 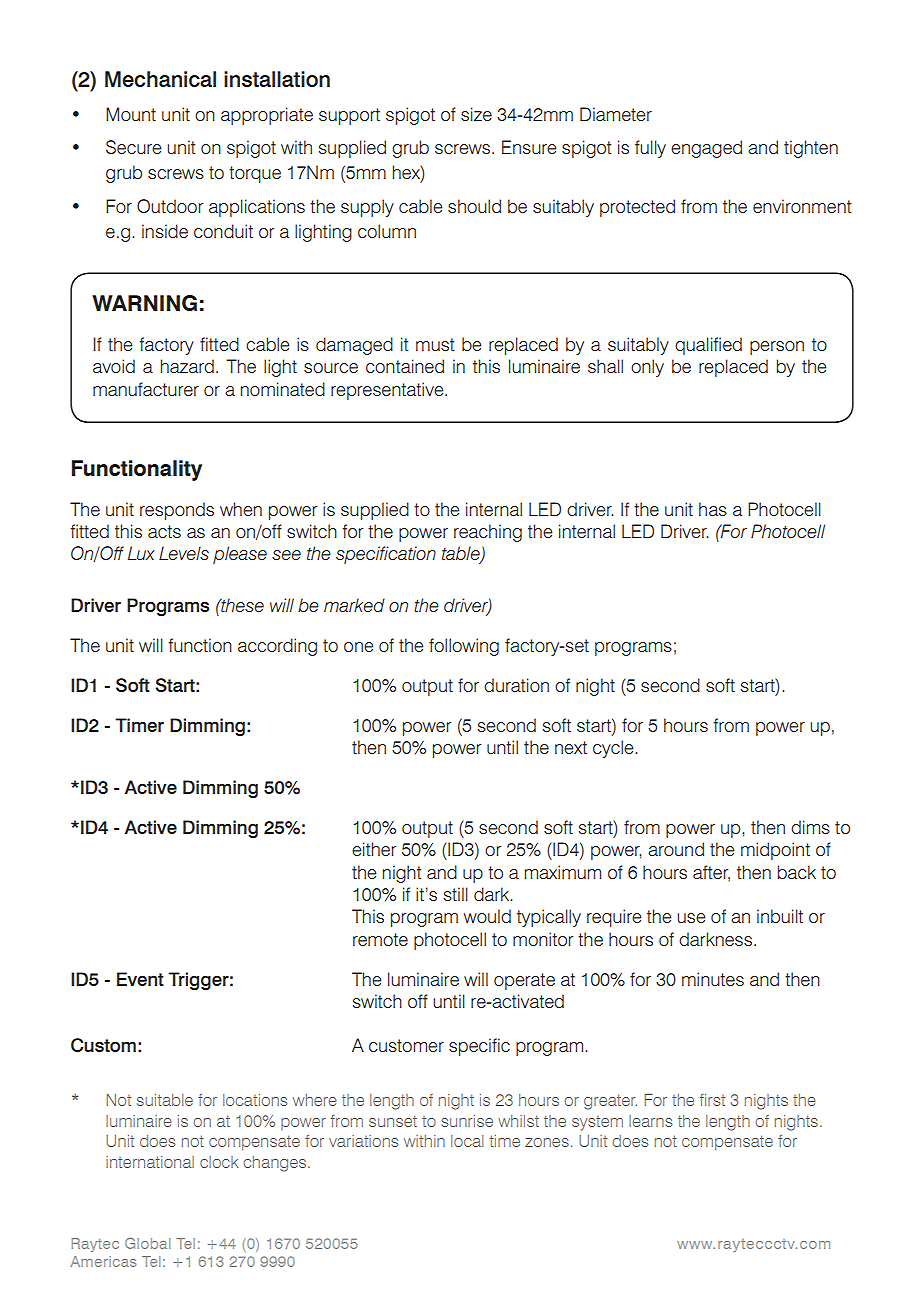 I want to click on following, so click(x=464, y=647).
